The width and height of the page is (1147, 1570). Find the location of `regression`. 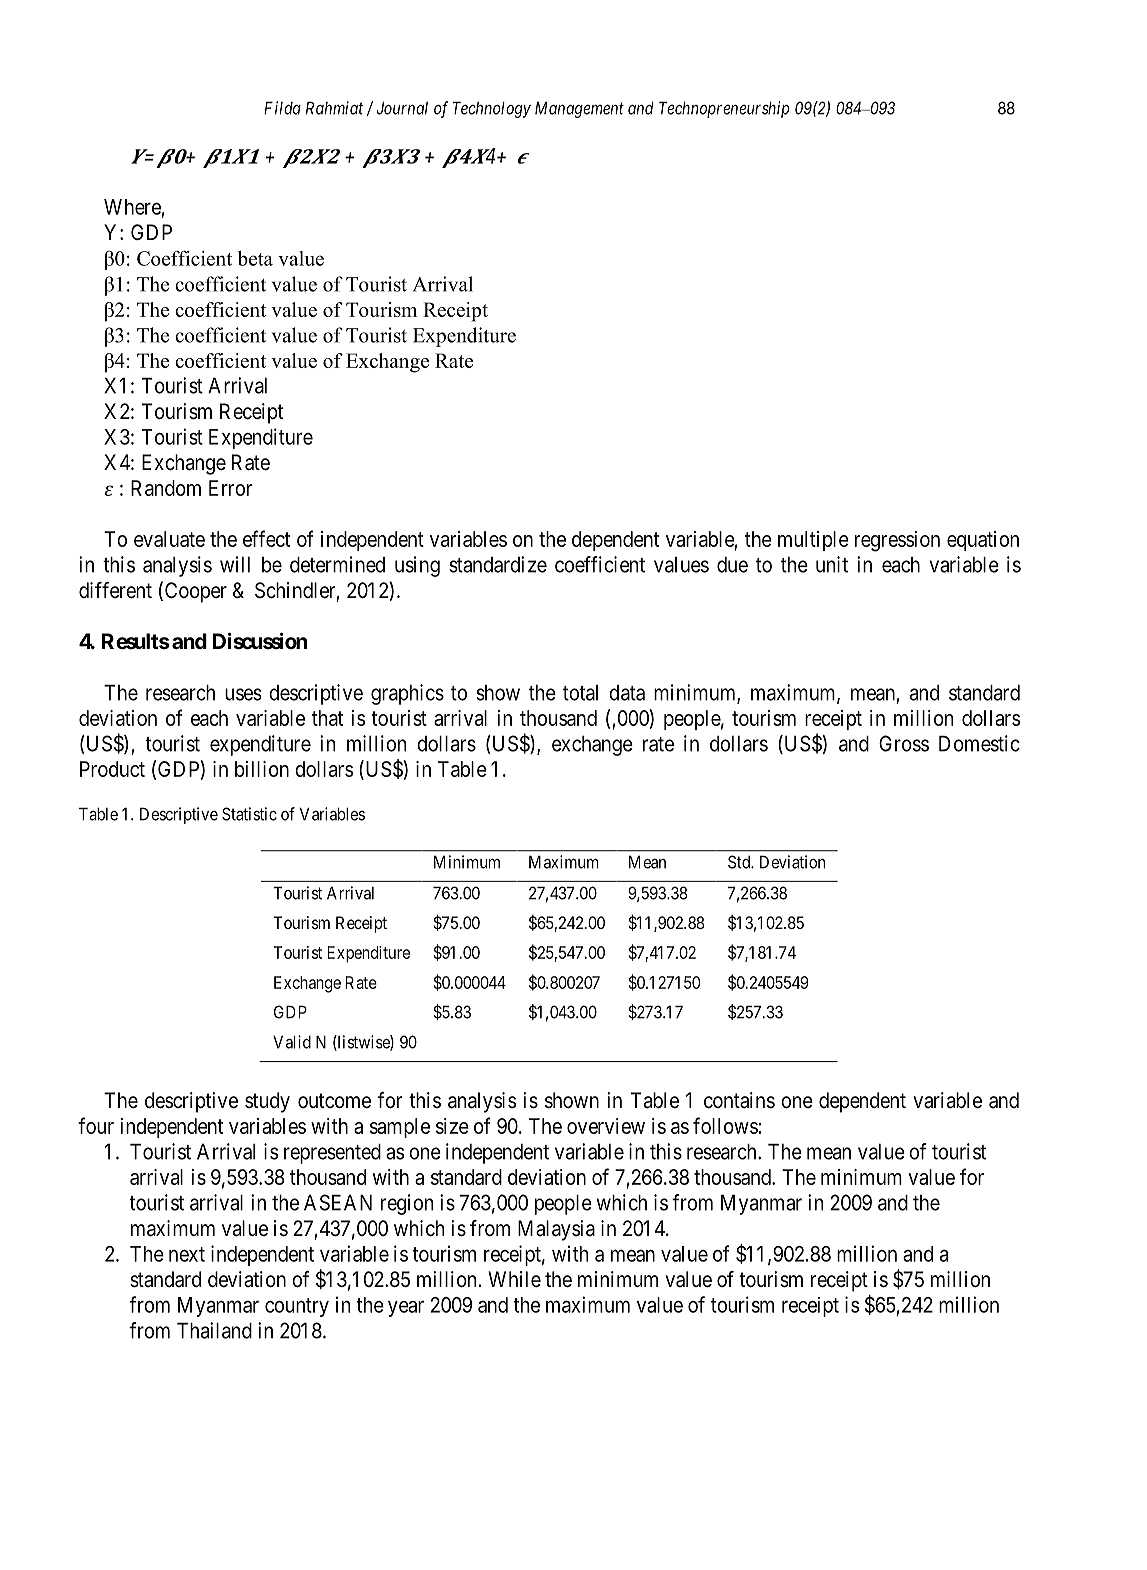

regression is located at coordinates (897, 541).
